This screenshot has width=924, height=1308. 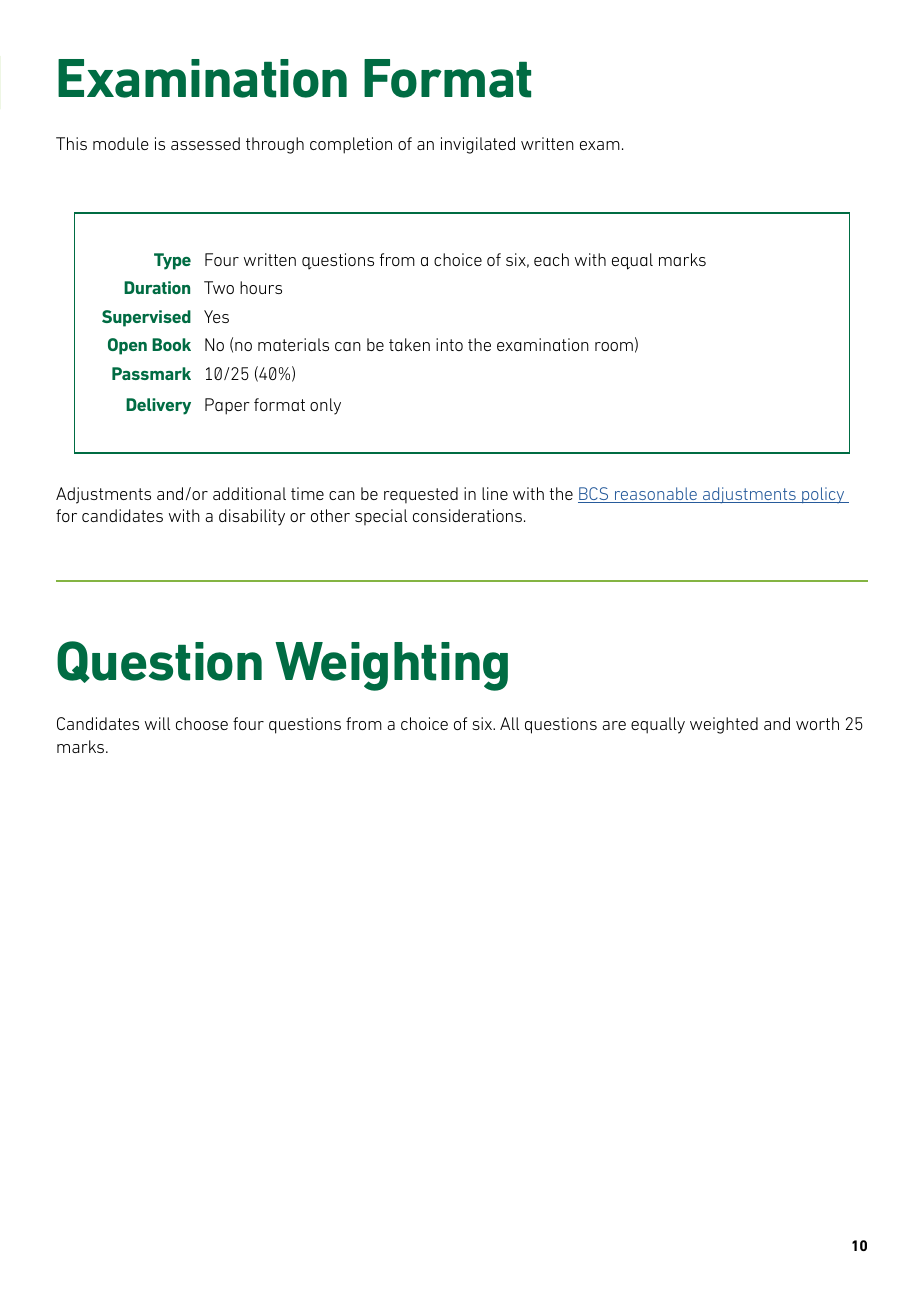 I want to click on policy, so click(x=823, y=495).
